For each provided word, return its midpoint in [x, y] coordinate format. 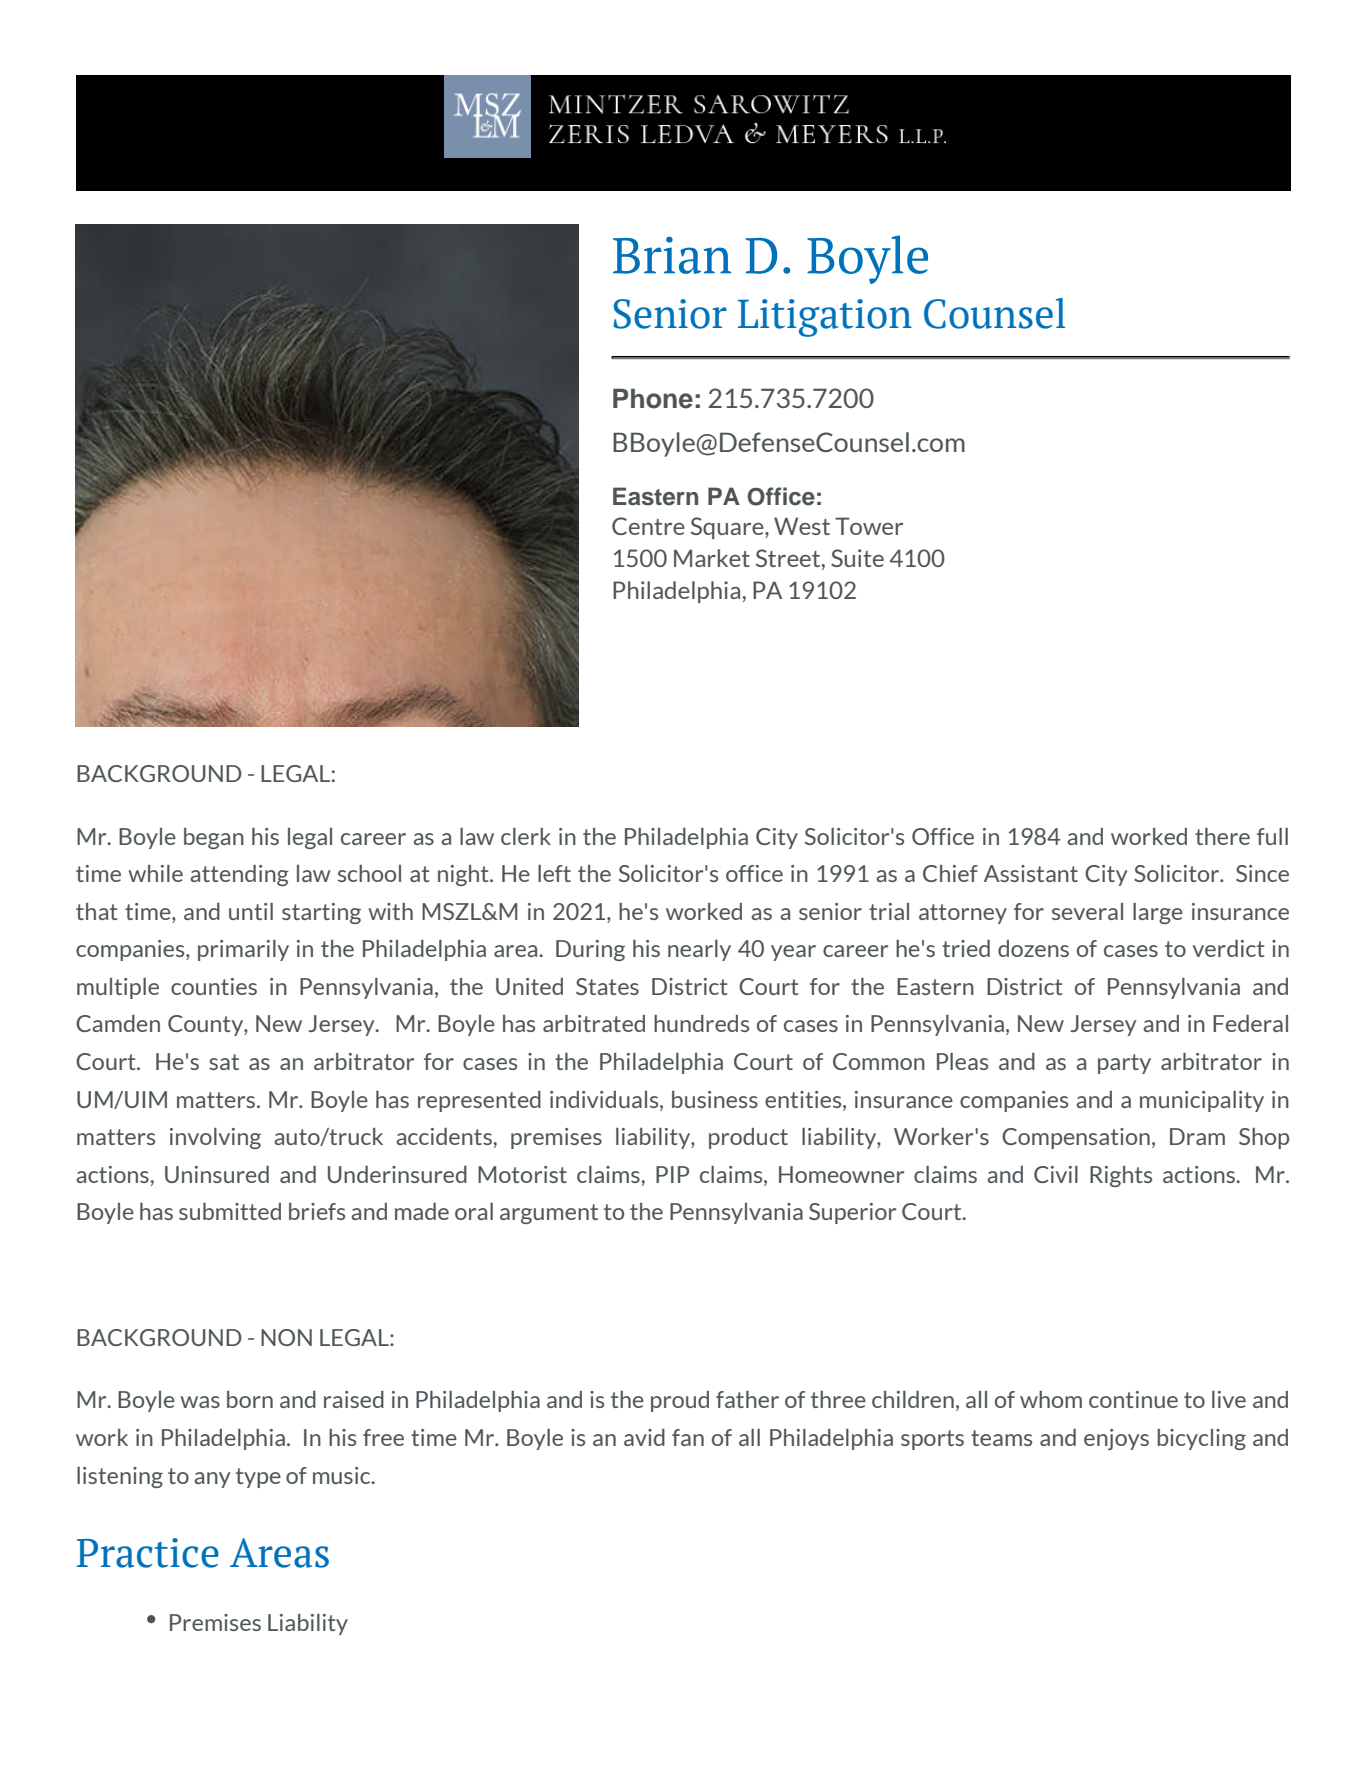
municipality [1202, 1101]
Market [712, 558]
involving [215, 1138]
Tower [869, 526]
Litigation [825, 318]
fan [688, 1437]
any [212, 1480]
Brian [672, 255]
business [715, 1099]
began [214, 838]
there [1222, 836]
